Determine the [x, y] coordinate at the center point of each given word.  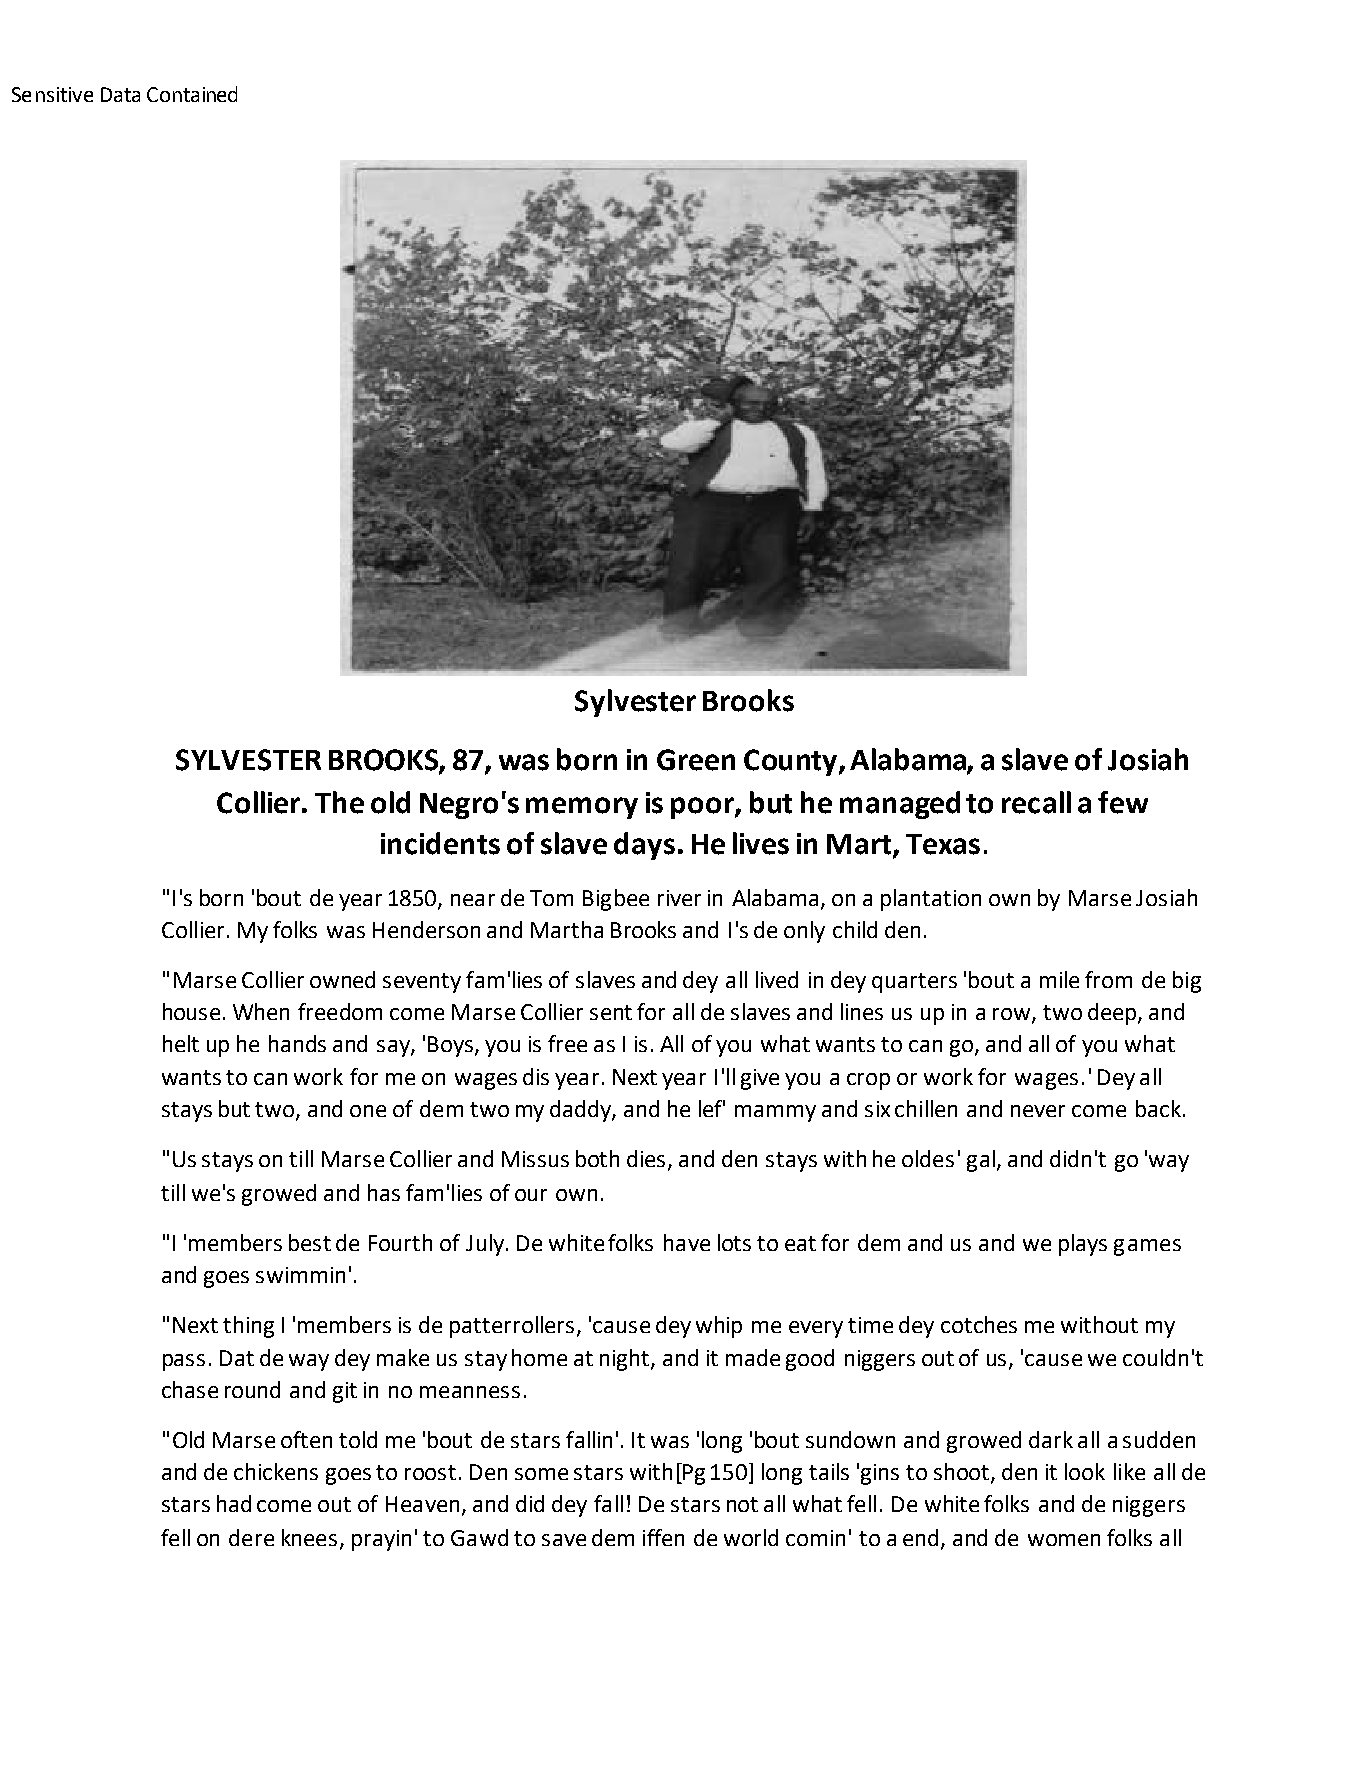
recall [1036, 802]
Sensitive [52, 94]
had [234, 1503]
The [339, 802]
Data [120, 94]
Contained [192, 94]
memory [582, 808]
